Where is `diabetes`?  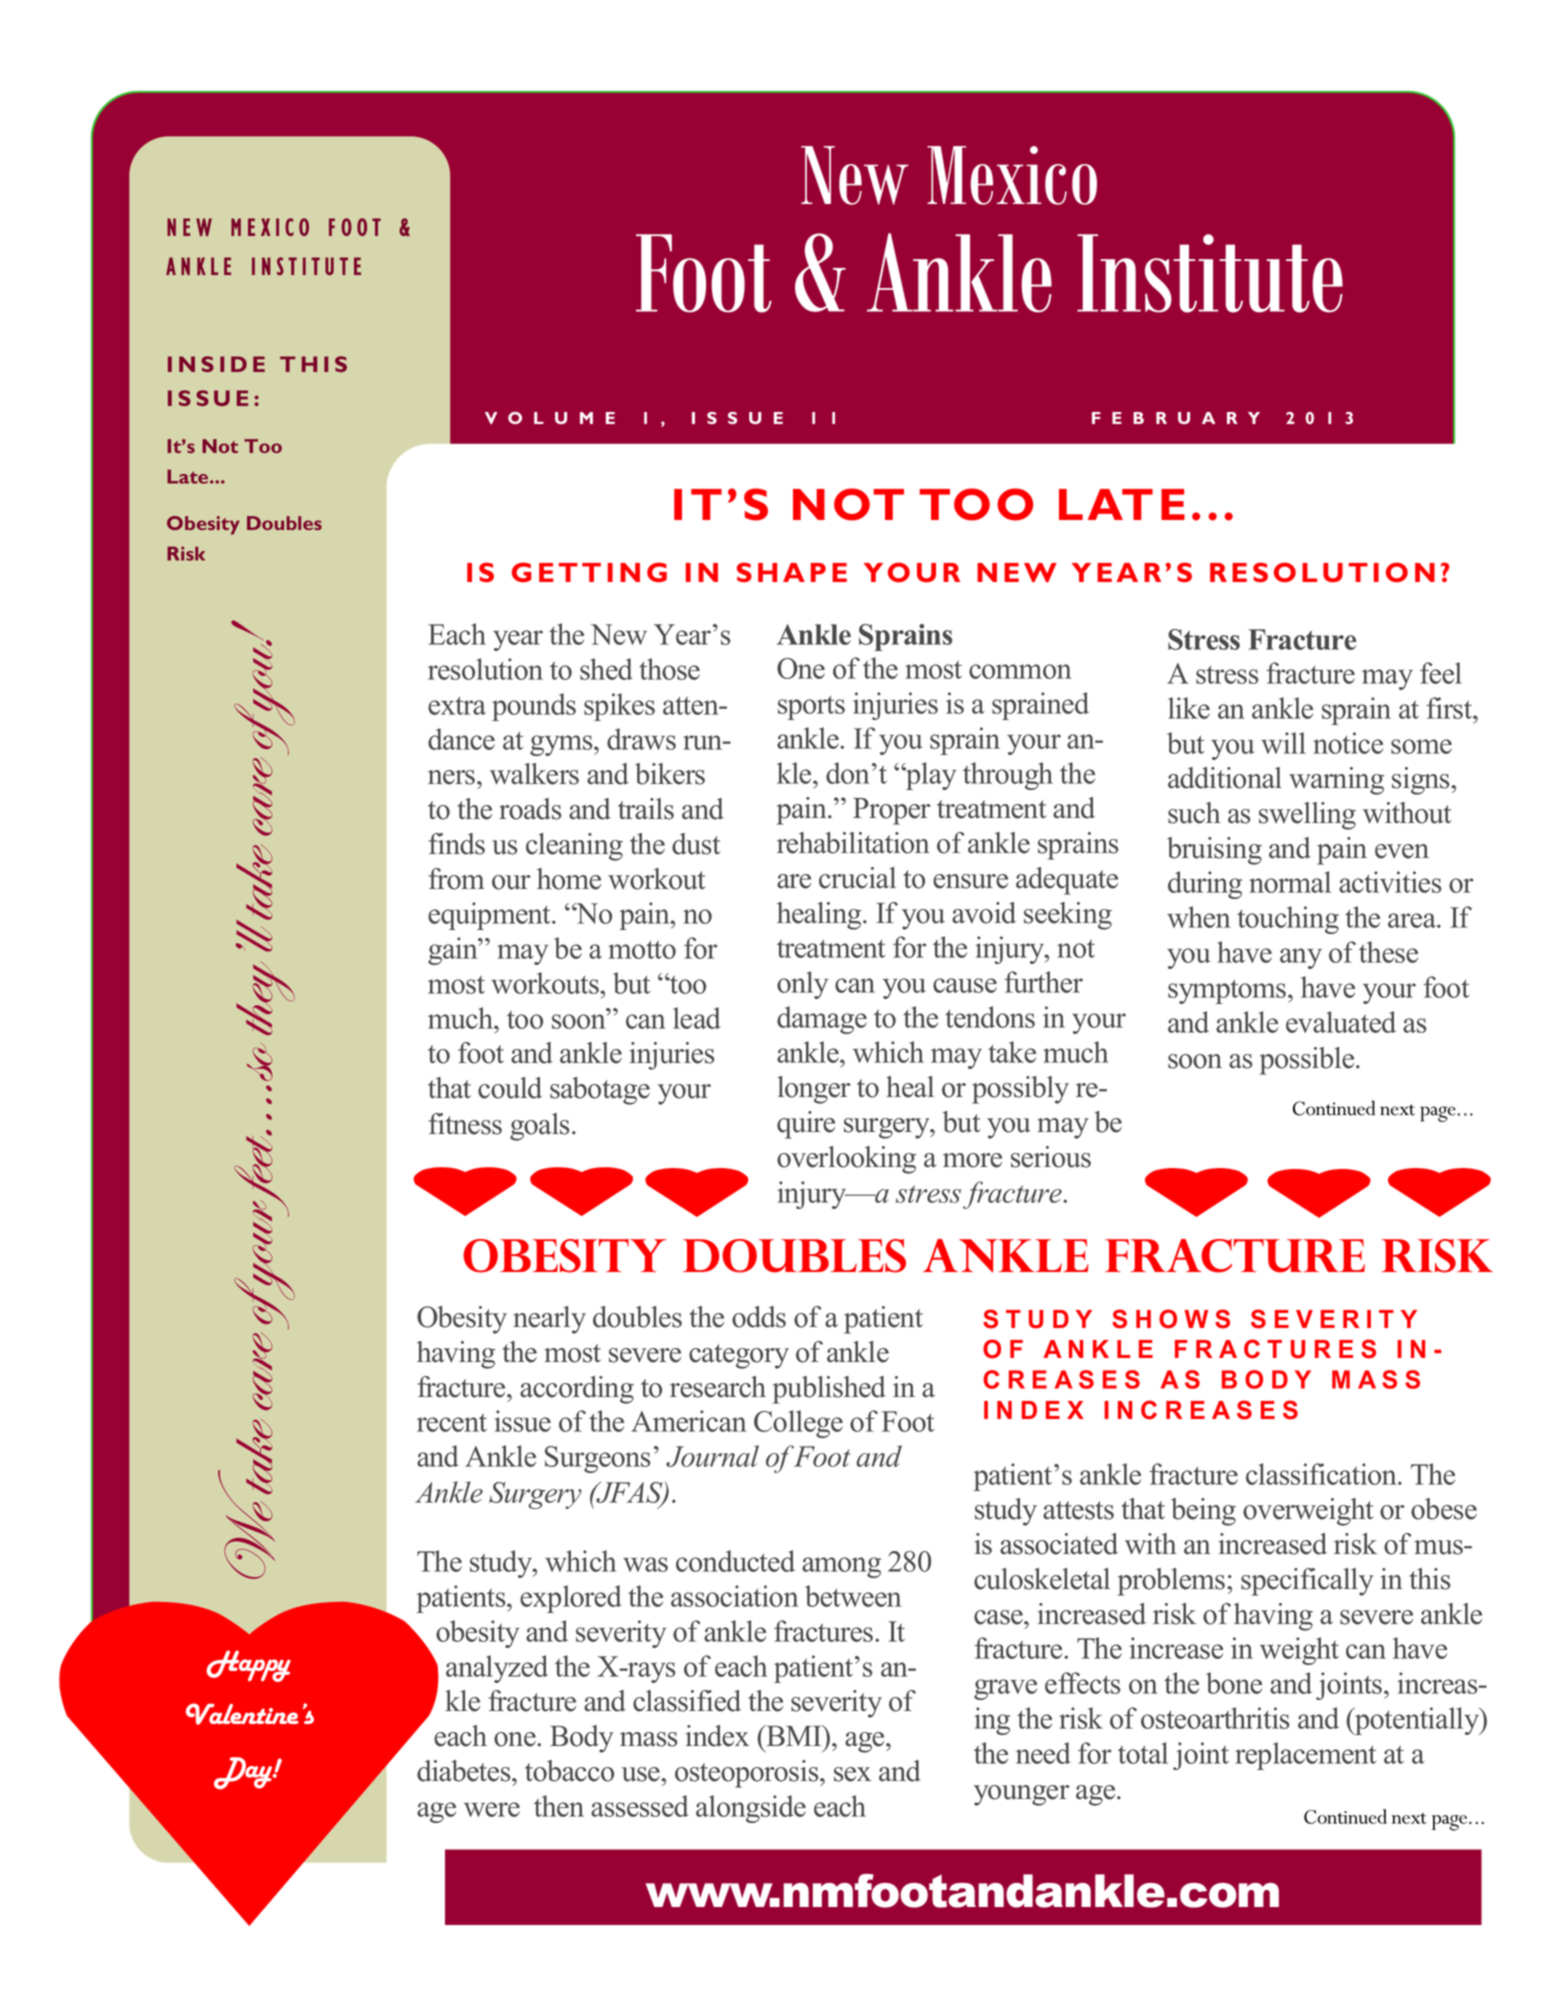
diabetes is located at coordinates (465, 1771).
